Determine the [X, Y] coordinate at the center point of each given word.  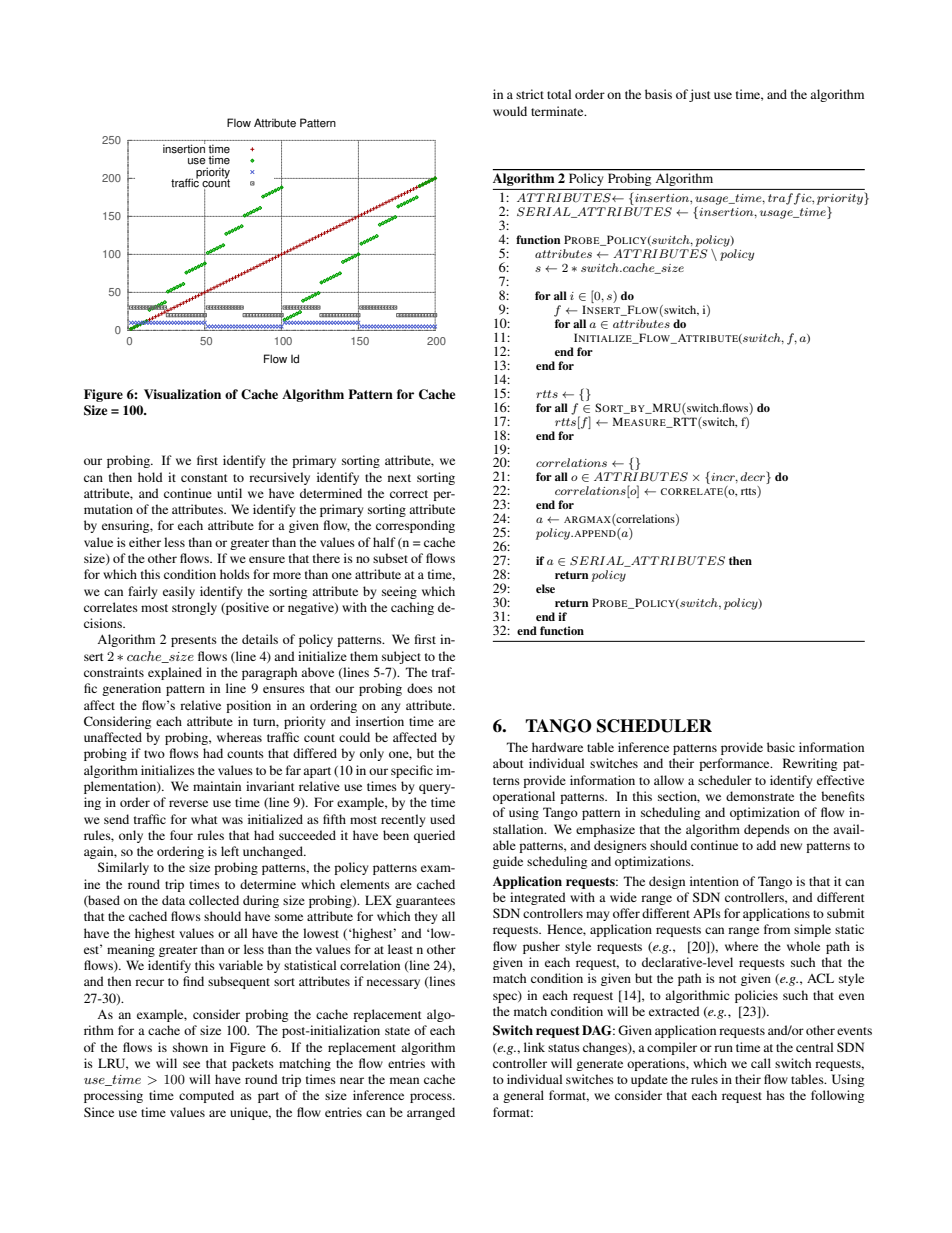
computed [206, 1096]
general [523, 1096]
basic [781, 747]
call [761, 1063]
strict [530, 94]
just [700, 95]
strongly [194, 608]
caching [412, 608]
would [510, 111]
